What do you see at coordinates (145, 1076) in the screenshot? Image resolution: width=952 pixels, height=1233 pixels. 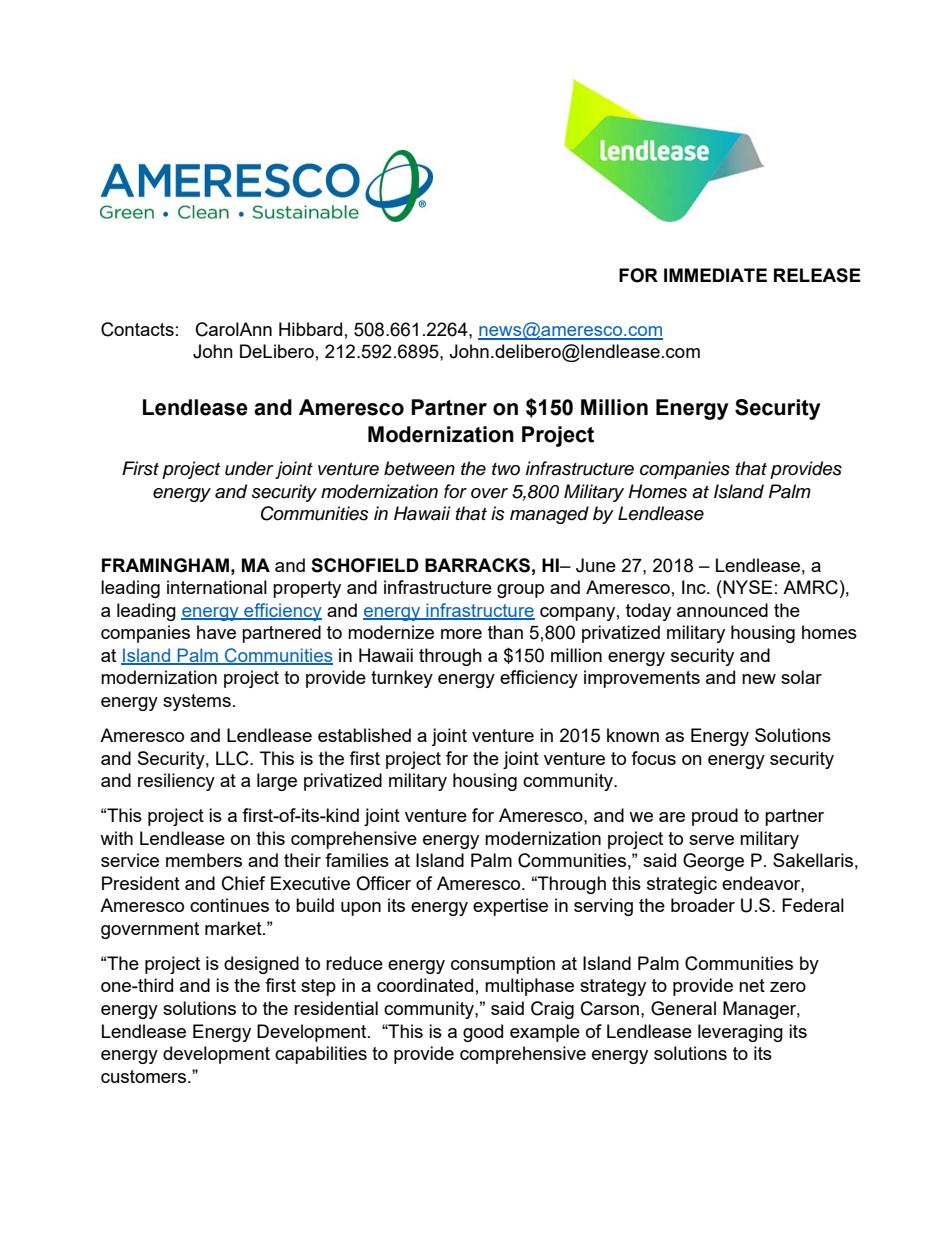 I see `customers` at bounding box center [145, 1076].
